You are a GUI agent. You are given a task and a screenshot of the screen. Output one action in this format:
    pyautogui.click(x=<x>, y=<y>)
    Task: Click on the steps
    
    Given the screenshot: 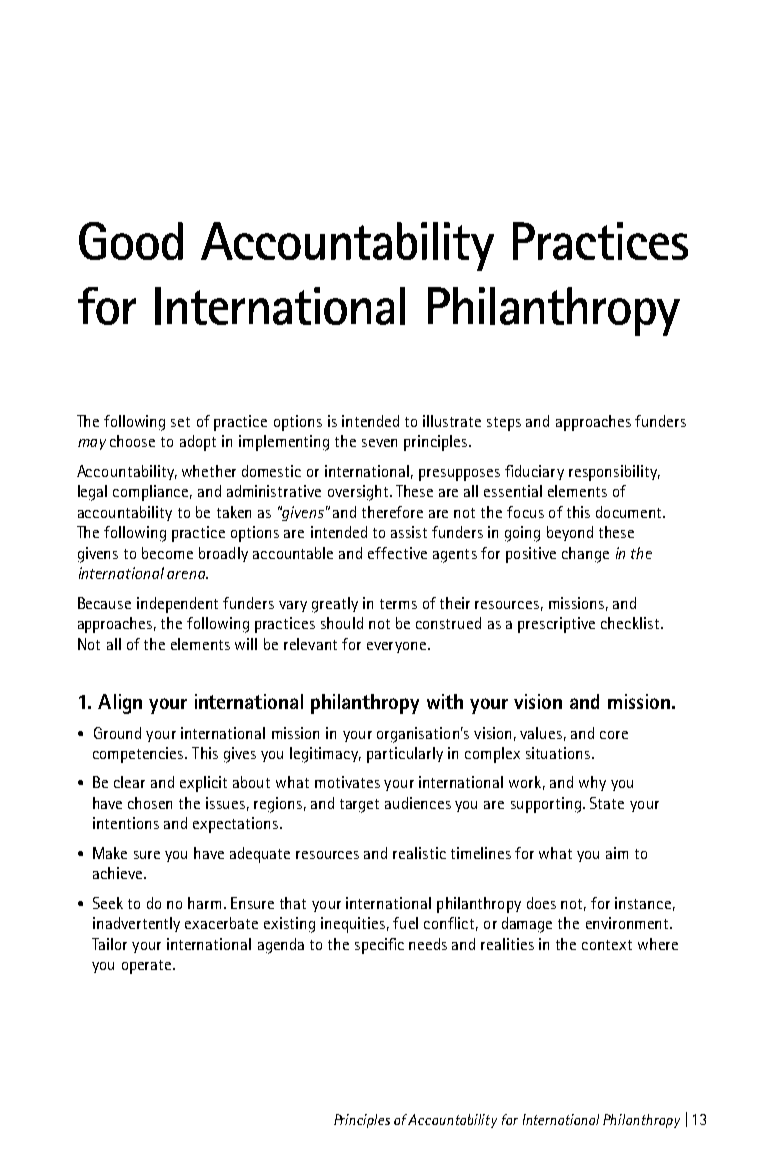 What is the action you would take?
    pyautogui.click(x=504, y=424)
